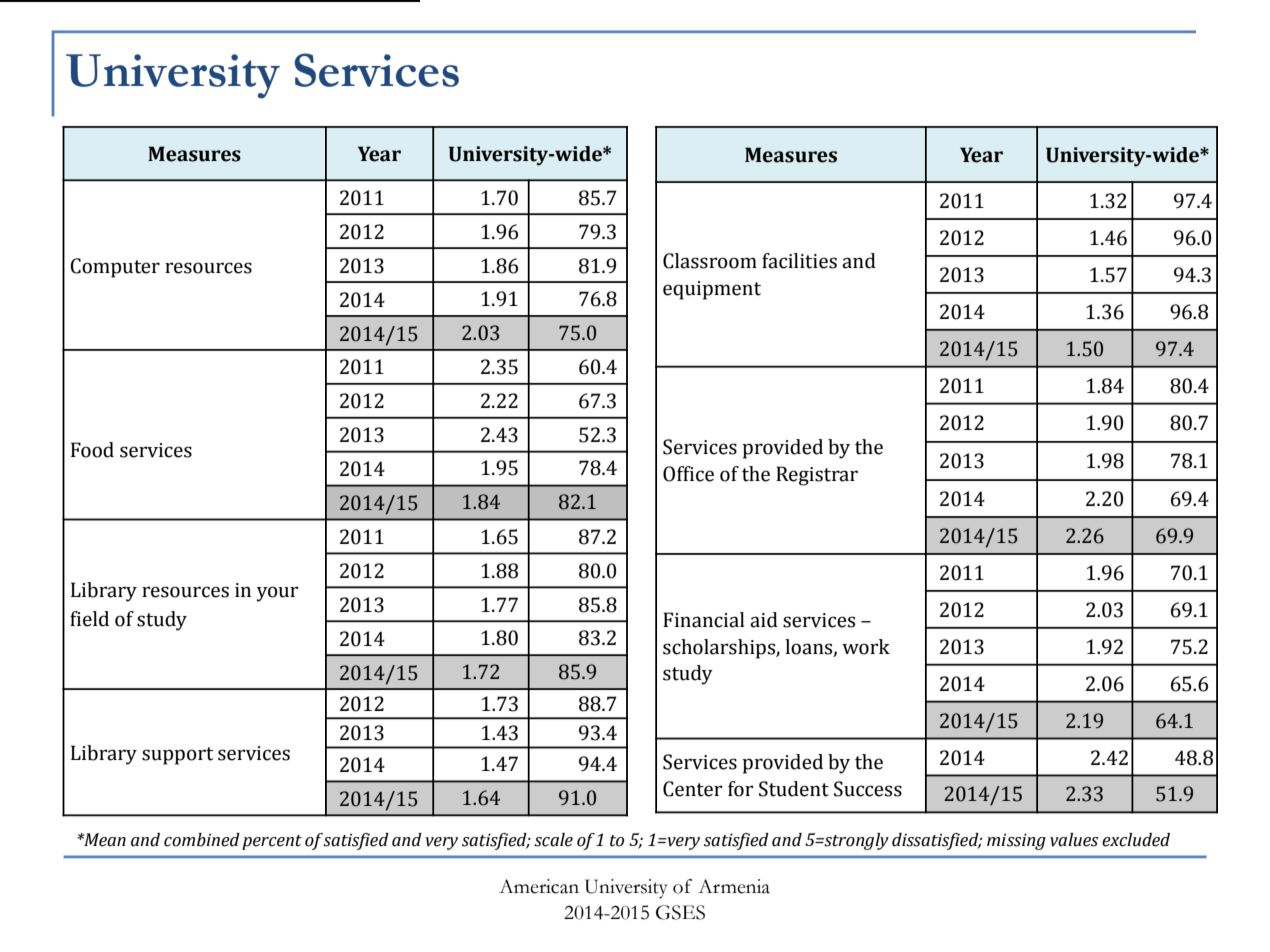 The height and width of the document is (952, 1270). What do you see at coordinates (277, 594) in the document?
I see `your` at bounding box center [277, 594].
